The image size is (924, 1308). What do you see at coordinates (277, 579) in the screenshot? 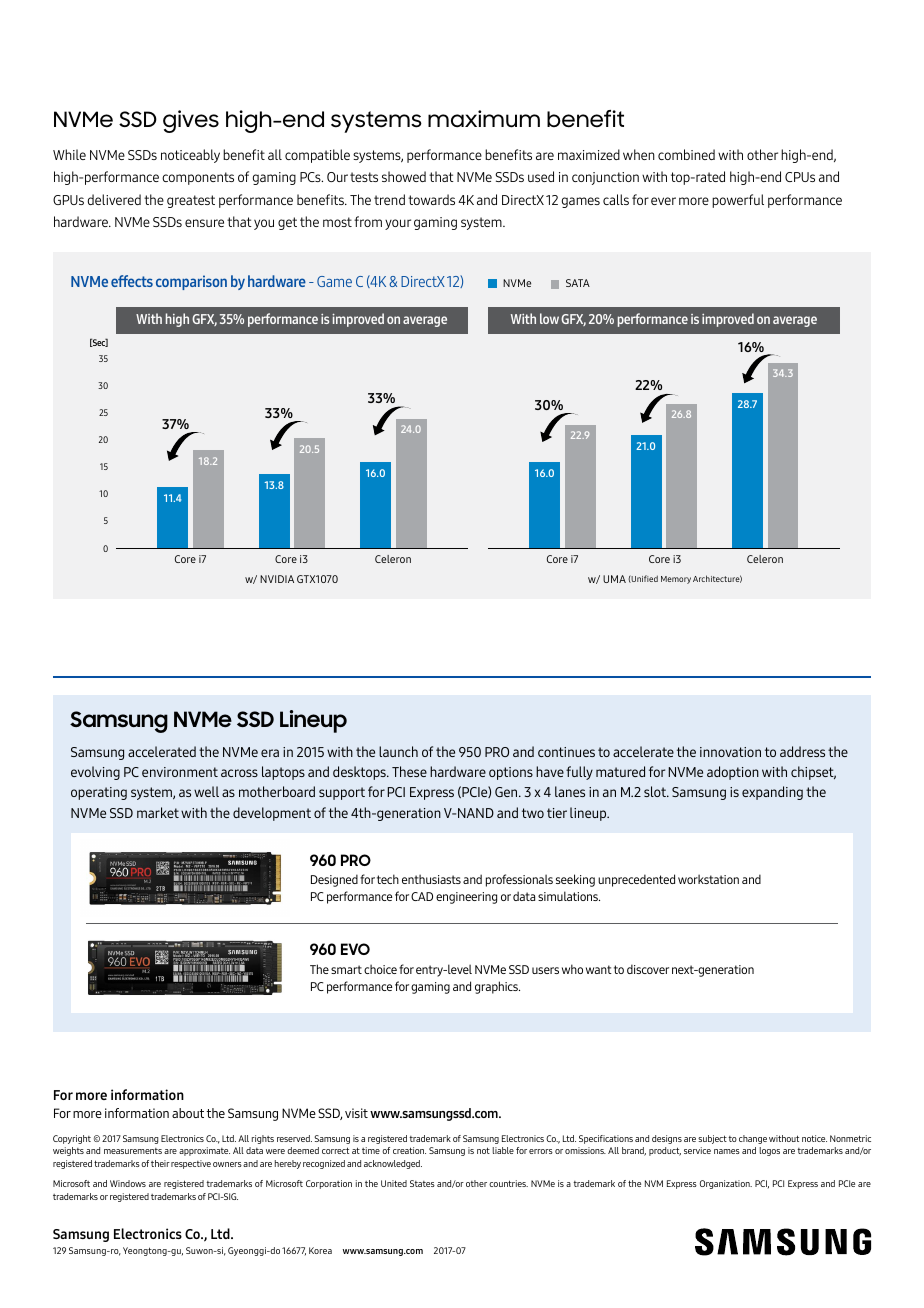
I see `NVIDIA` at bounding box center [277, 579].
